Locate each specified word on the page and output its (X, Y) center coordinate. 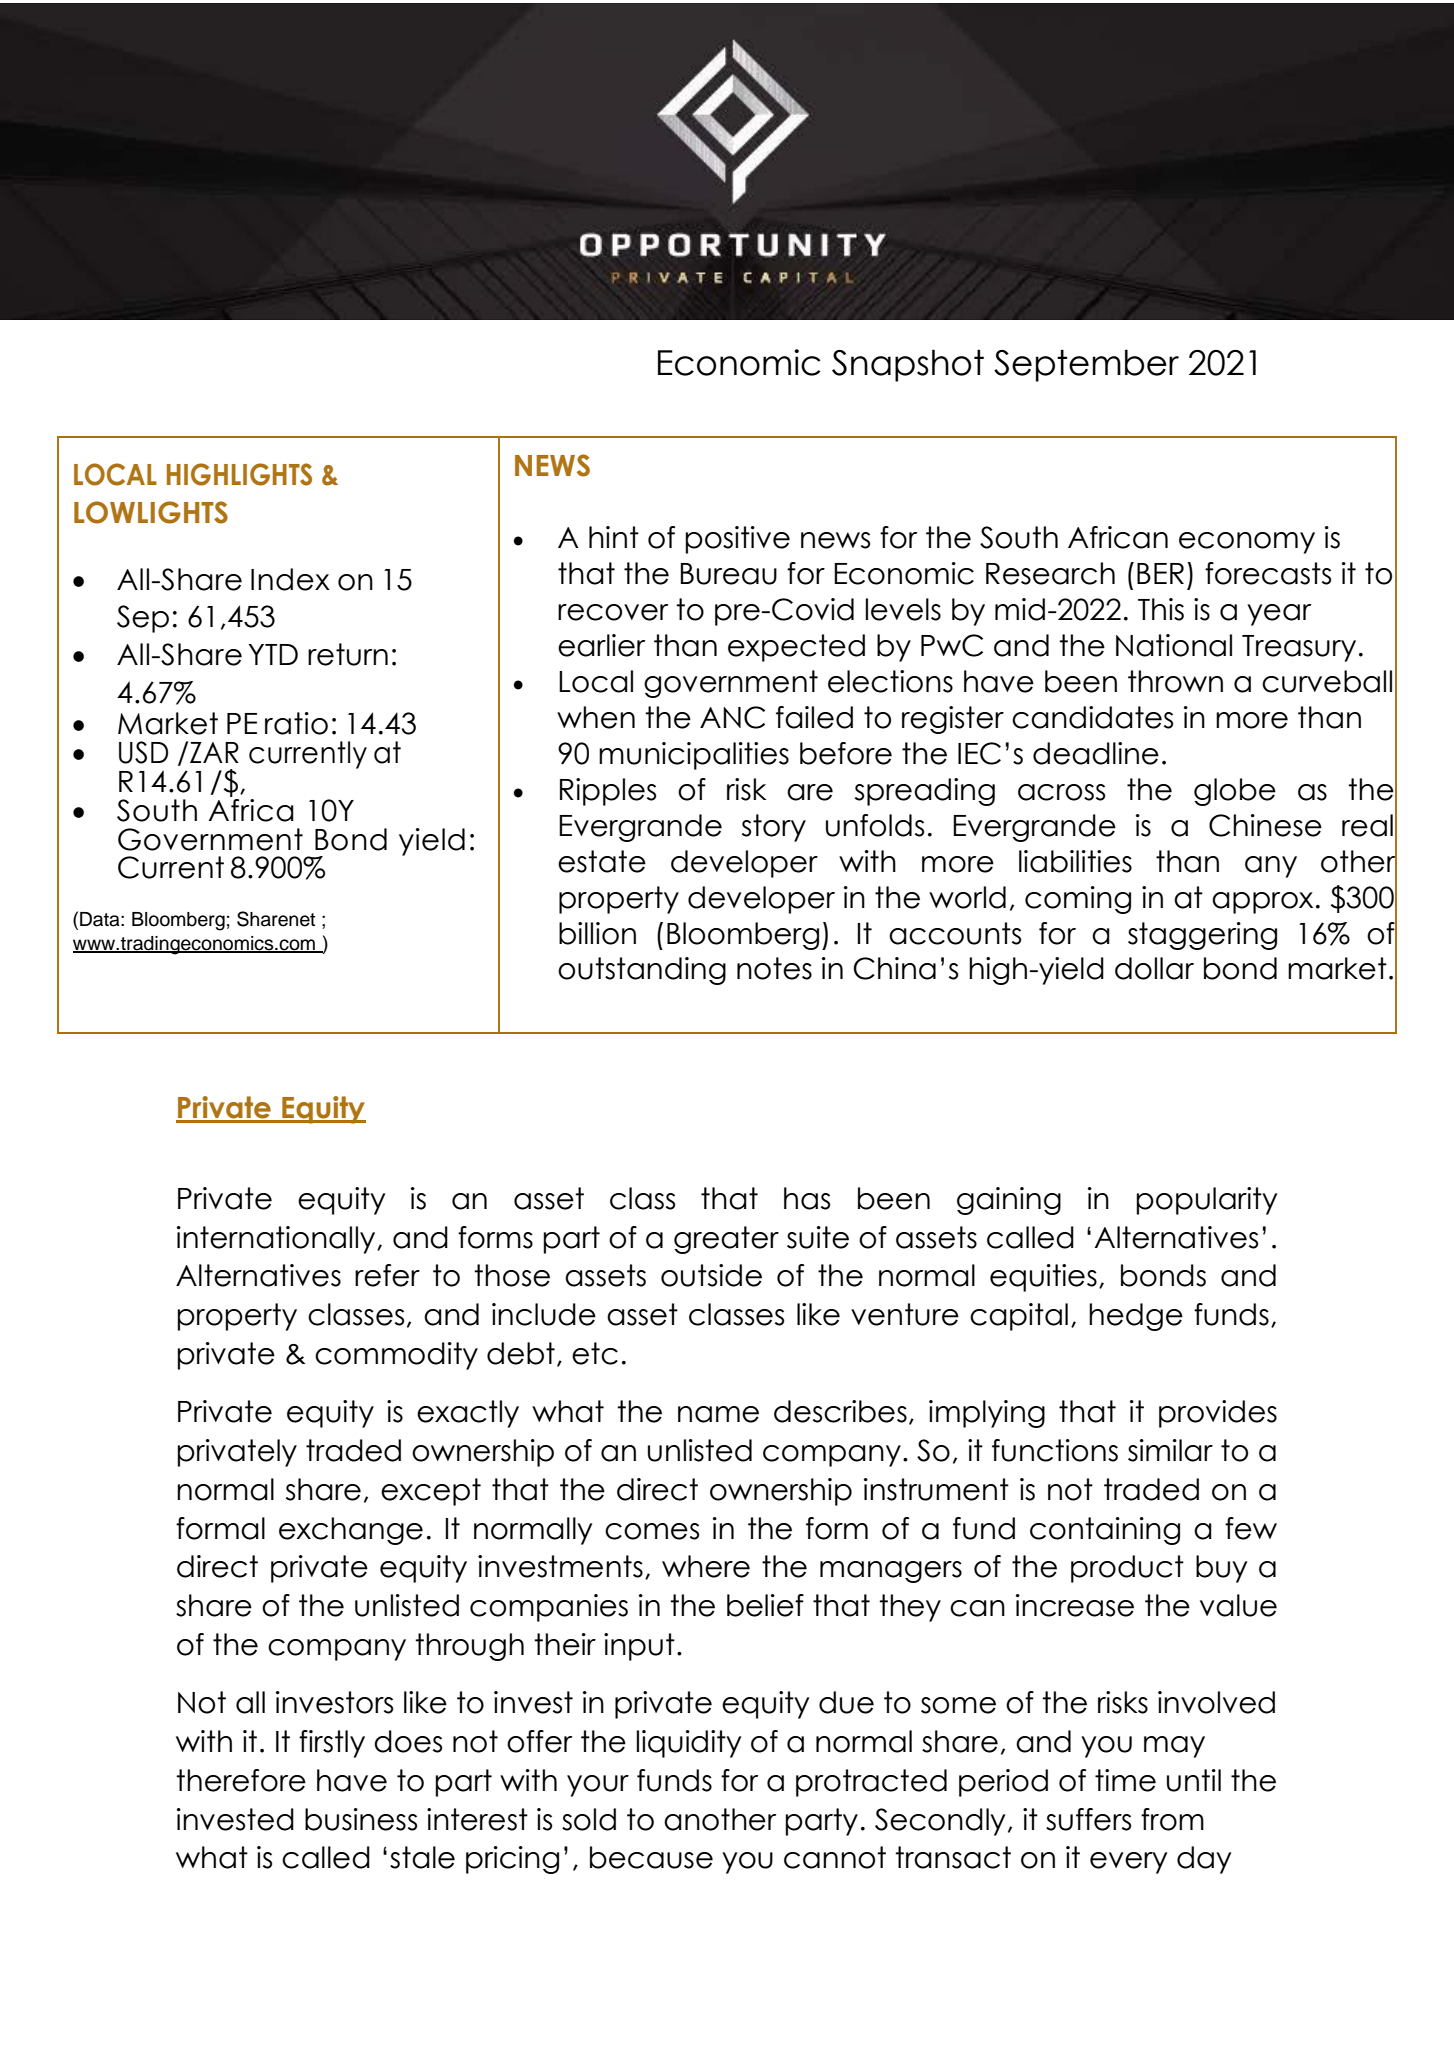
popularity (1206, 1201)
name (718, 1414)
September (1086, 365)
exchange (351, 1531)
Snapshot (908, 365)
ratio (296, 723)
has (807, 1198)
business (361, 1819)
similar (1170, 1450)
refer (387, 1275)
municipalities (694, 756)
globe (1235, 792)
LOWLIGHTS (151, 512)
